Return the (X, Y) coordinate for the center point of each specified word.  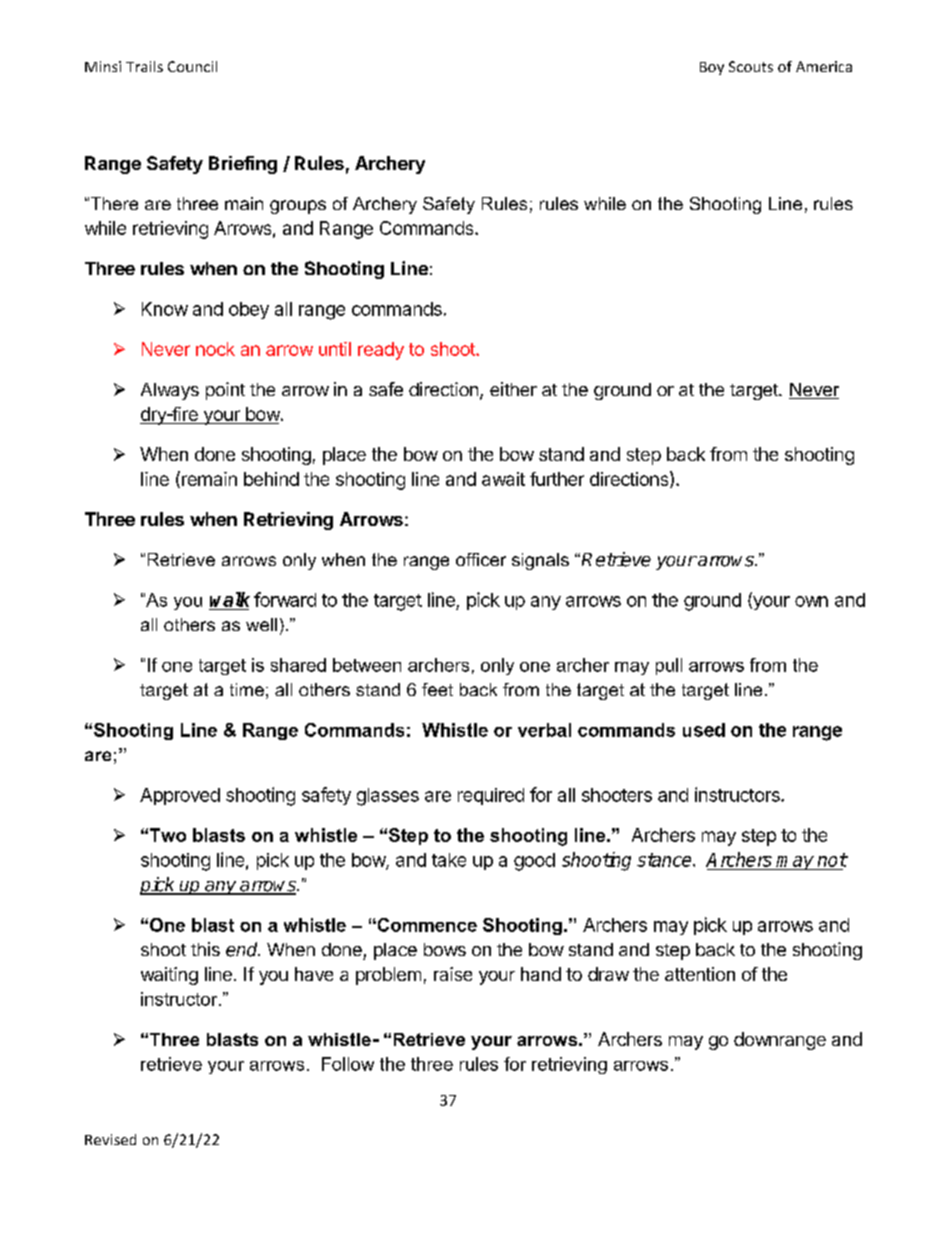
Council (192, 66)
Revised (110, 1139)
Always (170, 391)
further (557, 479)
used (704, 730)
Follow (348, 1064)
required (491, 796)
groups (298, 207)
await (503, 479)
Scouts (751, 66)
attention (700, 974)
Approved (180, 796)
